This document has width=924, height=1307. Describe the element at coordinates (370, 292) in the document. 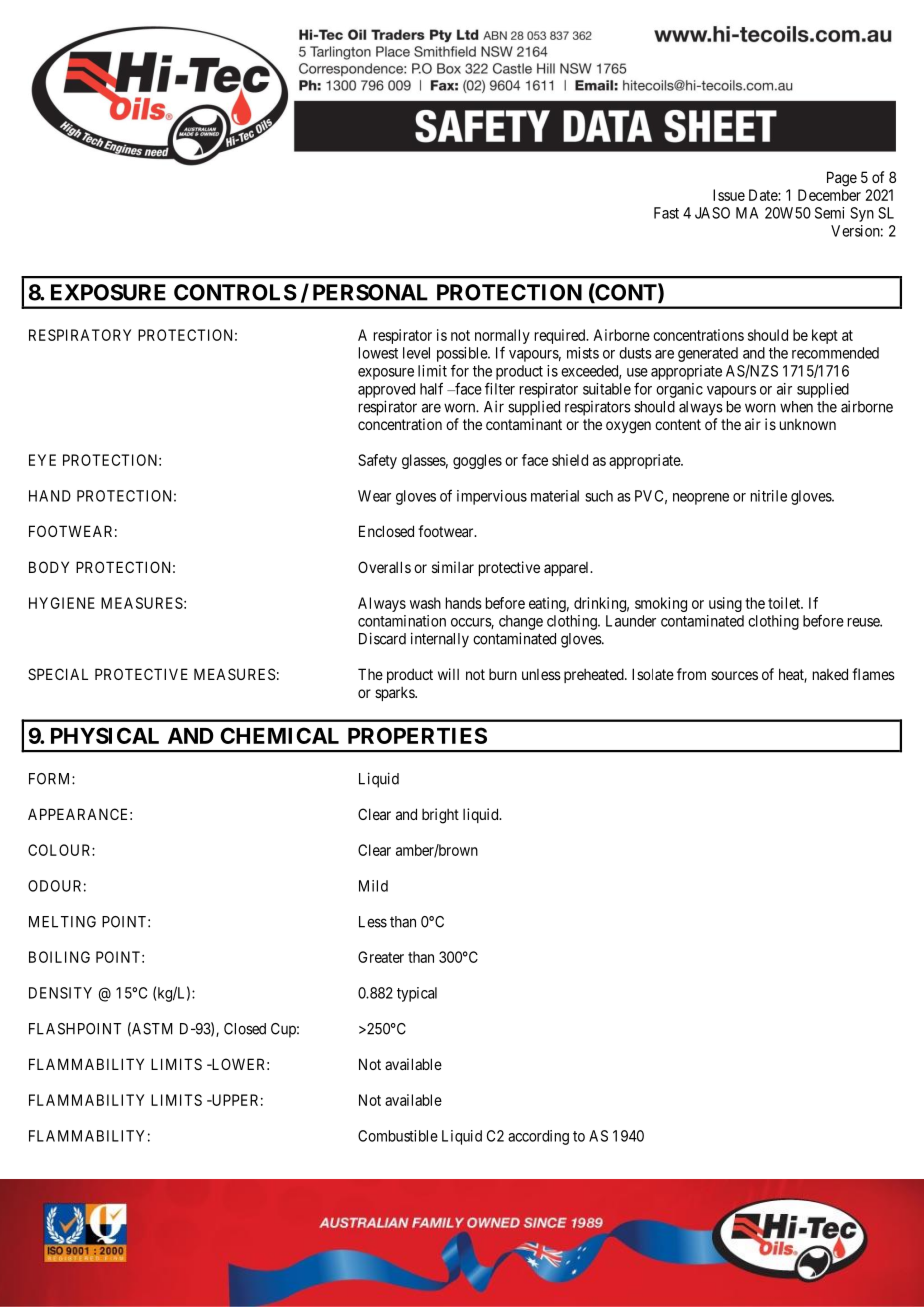

I see `PERSONAL` at that location.
